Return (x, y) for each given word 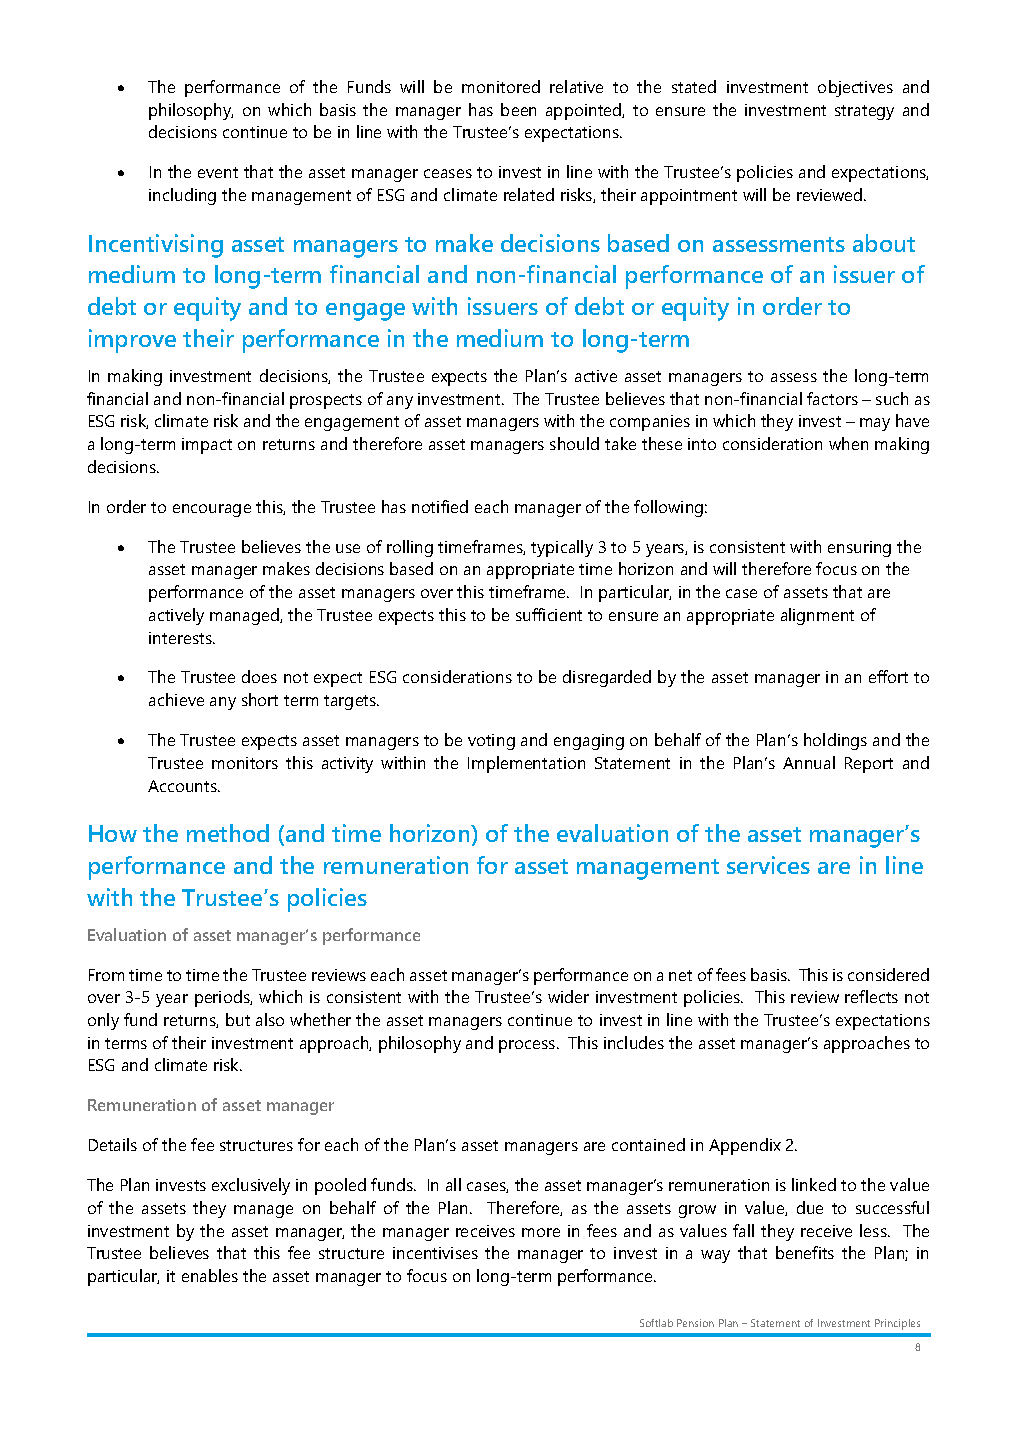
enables (210, 1275)
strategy (864, 112)
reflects (871, 996)
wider (568, 996)
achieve (176, 699)
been (518, 109)
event (218, 172)
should (574, 443)
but (238, 1019)
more (541, 1232)
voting (491, 742)
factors (832, 398)
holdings (835, 741)
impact (207, 446)
